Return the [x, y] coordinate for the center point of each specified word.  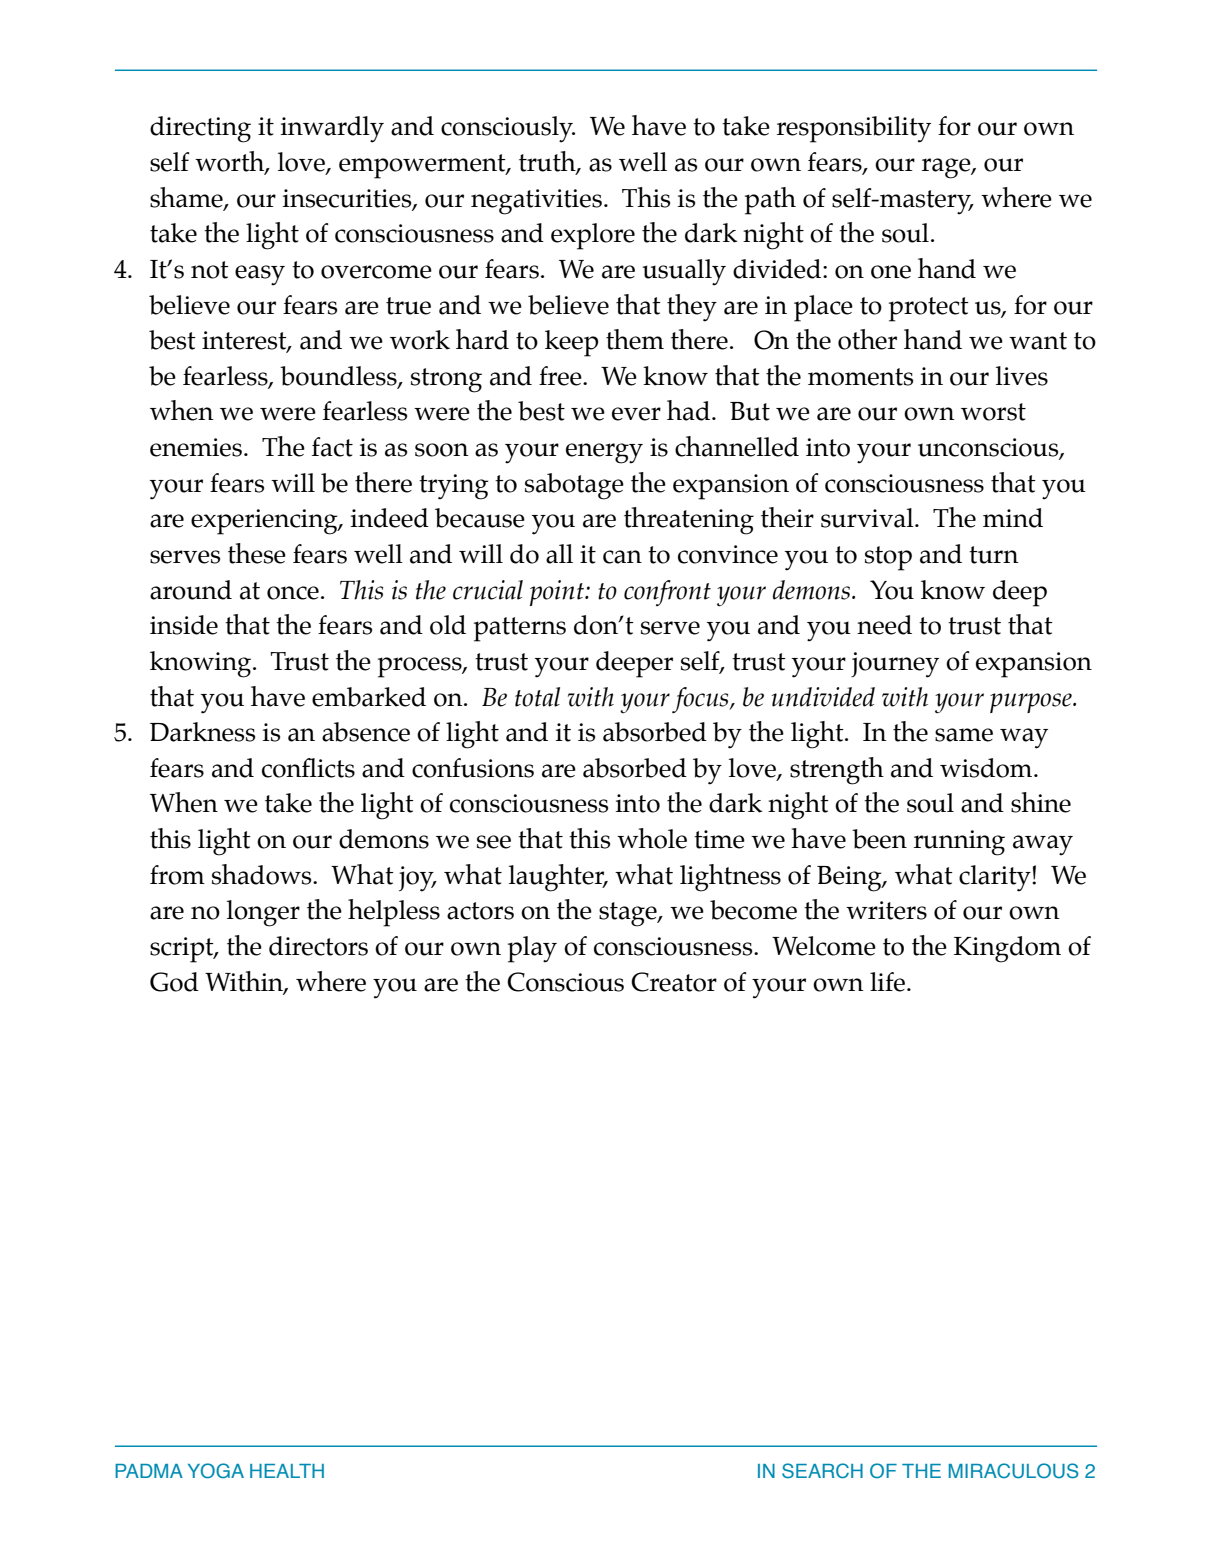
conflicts [308, 768]
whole [652, 838]
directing [200, 129]
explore [593, 236]
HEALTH [287, 1471]
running [959, 843]
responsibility [854, 129]
